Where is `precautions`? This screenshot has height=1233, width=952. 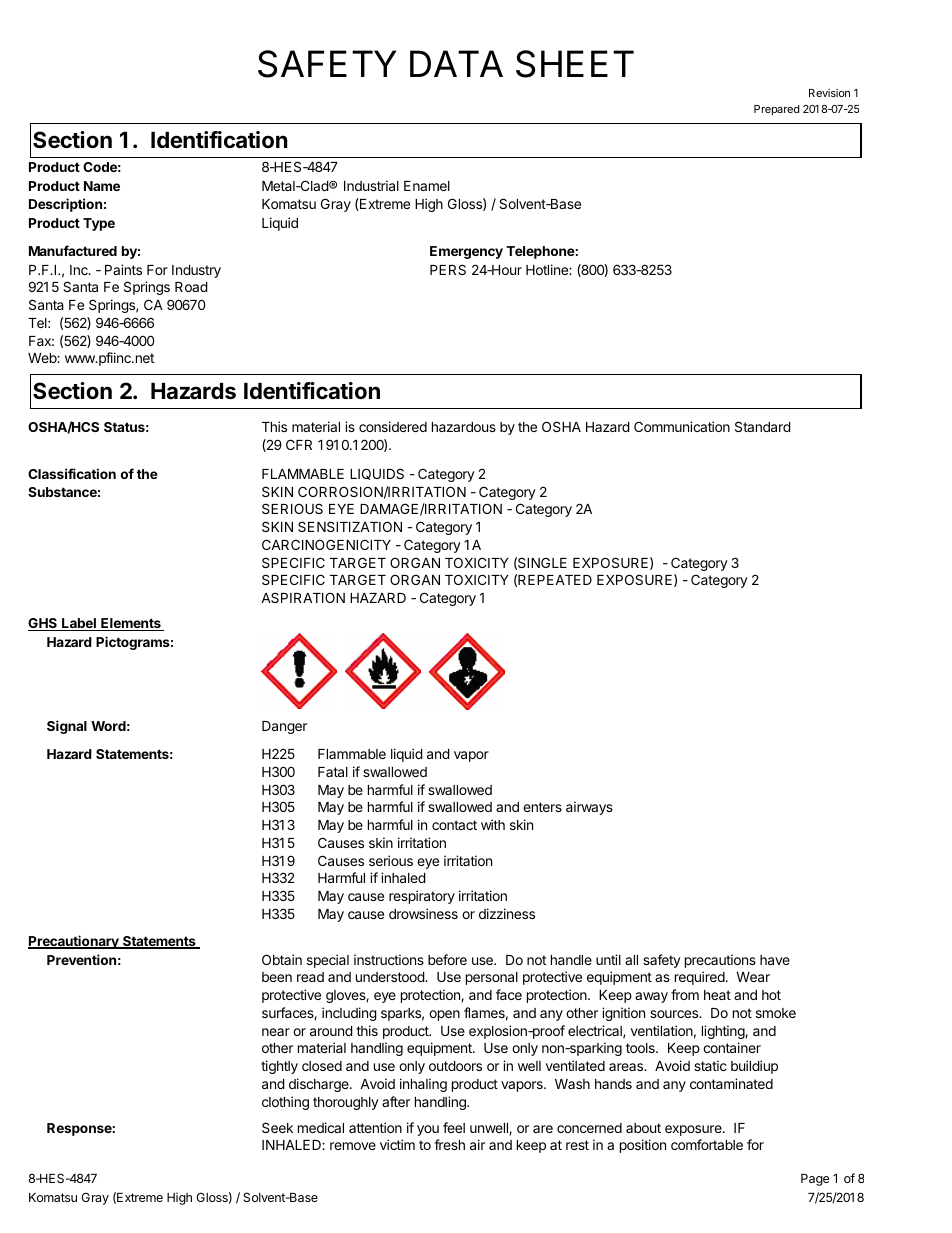
precautions is located at coordinates (720, 961).
